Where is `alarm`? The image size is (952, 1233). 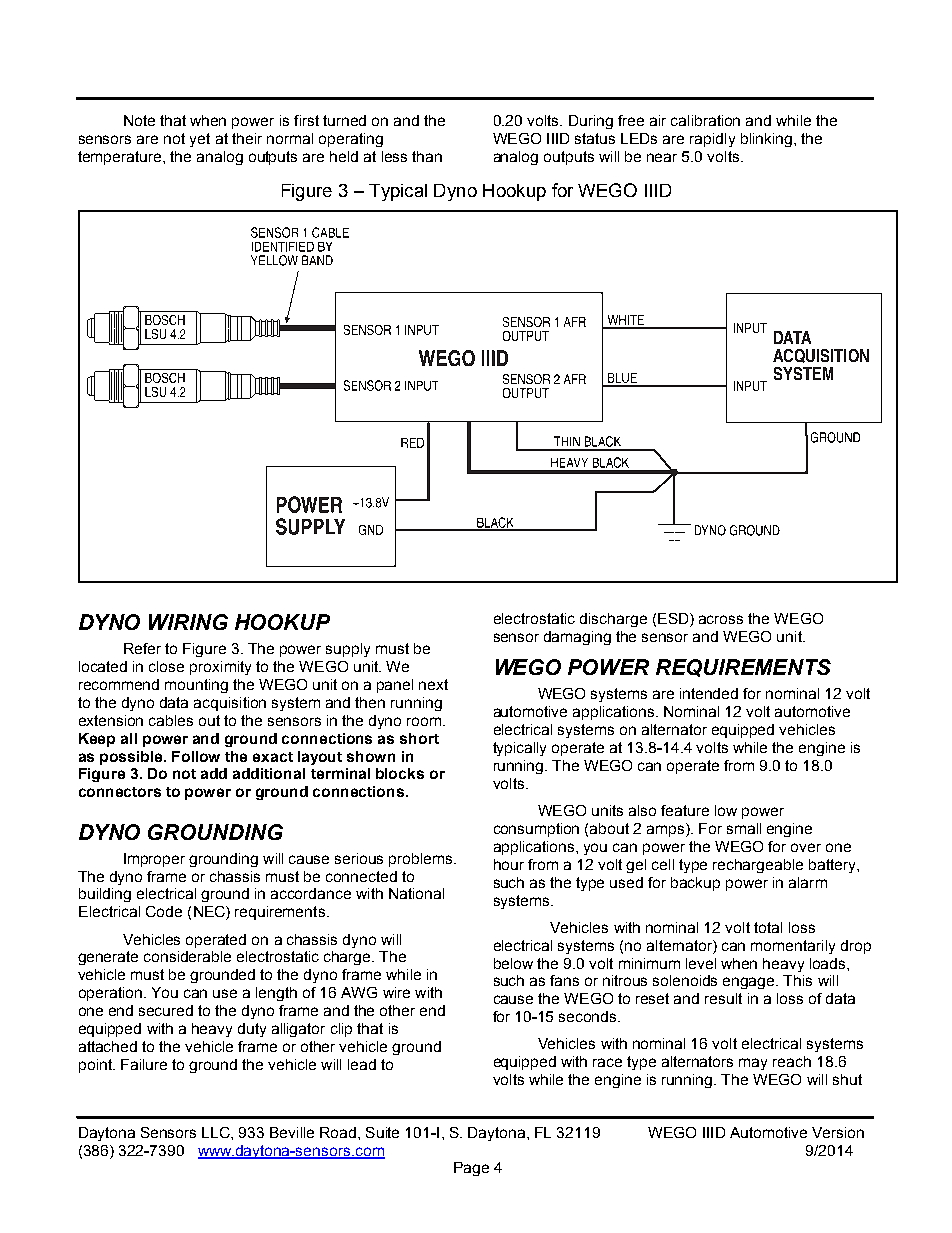 alarm is located at coordinates (808, 882).
